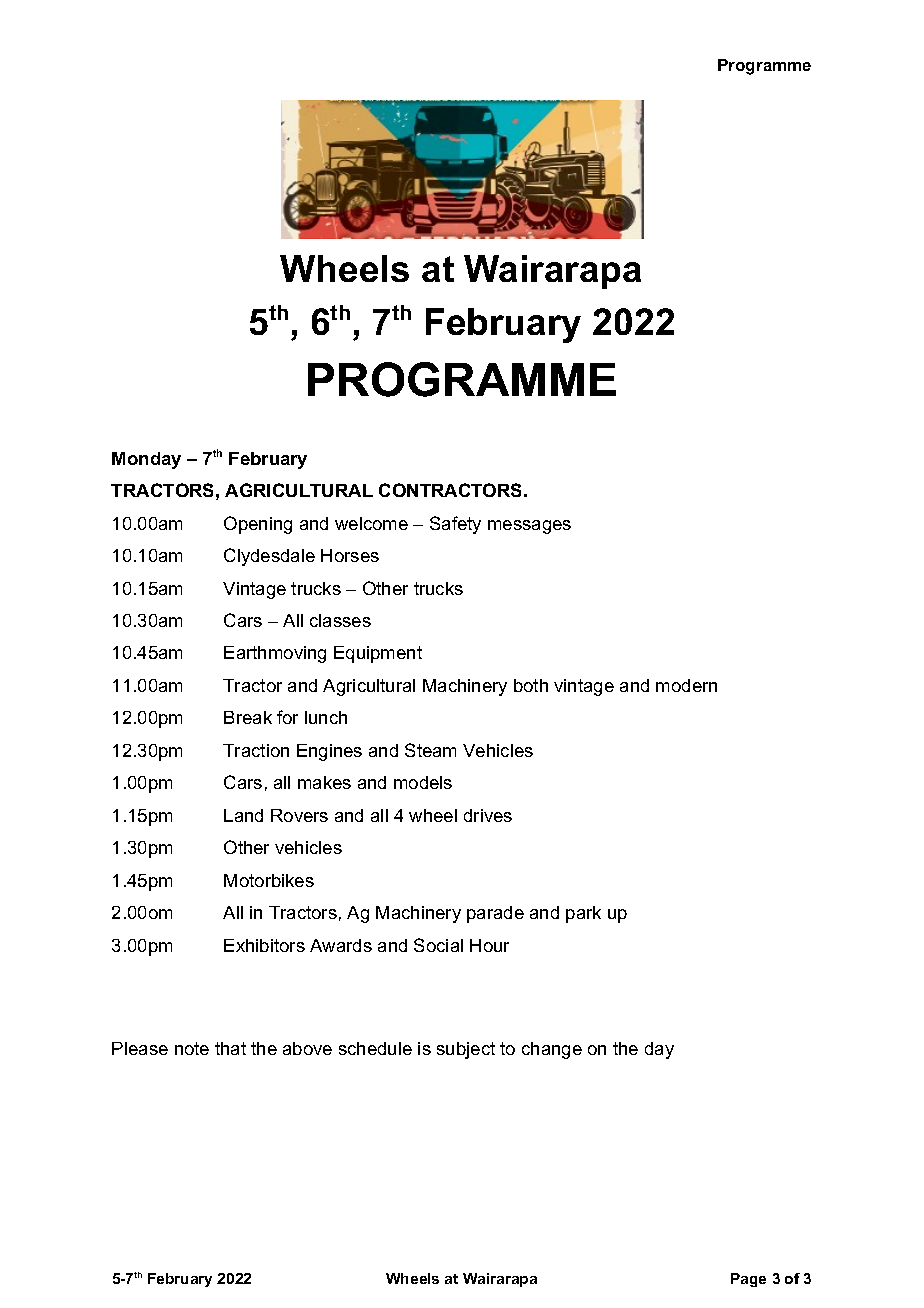 This screenshot has height=1308, width=924. Describe the element at coordinates (455, 525) in the screenshot. I see `Safety` at that location.
